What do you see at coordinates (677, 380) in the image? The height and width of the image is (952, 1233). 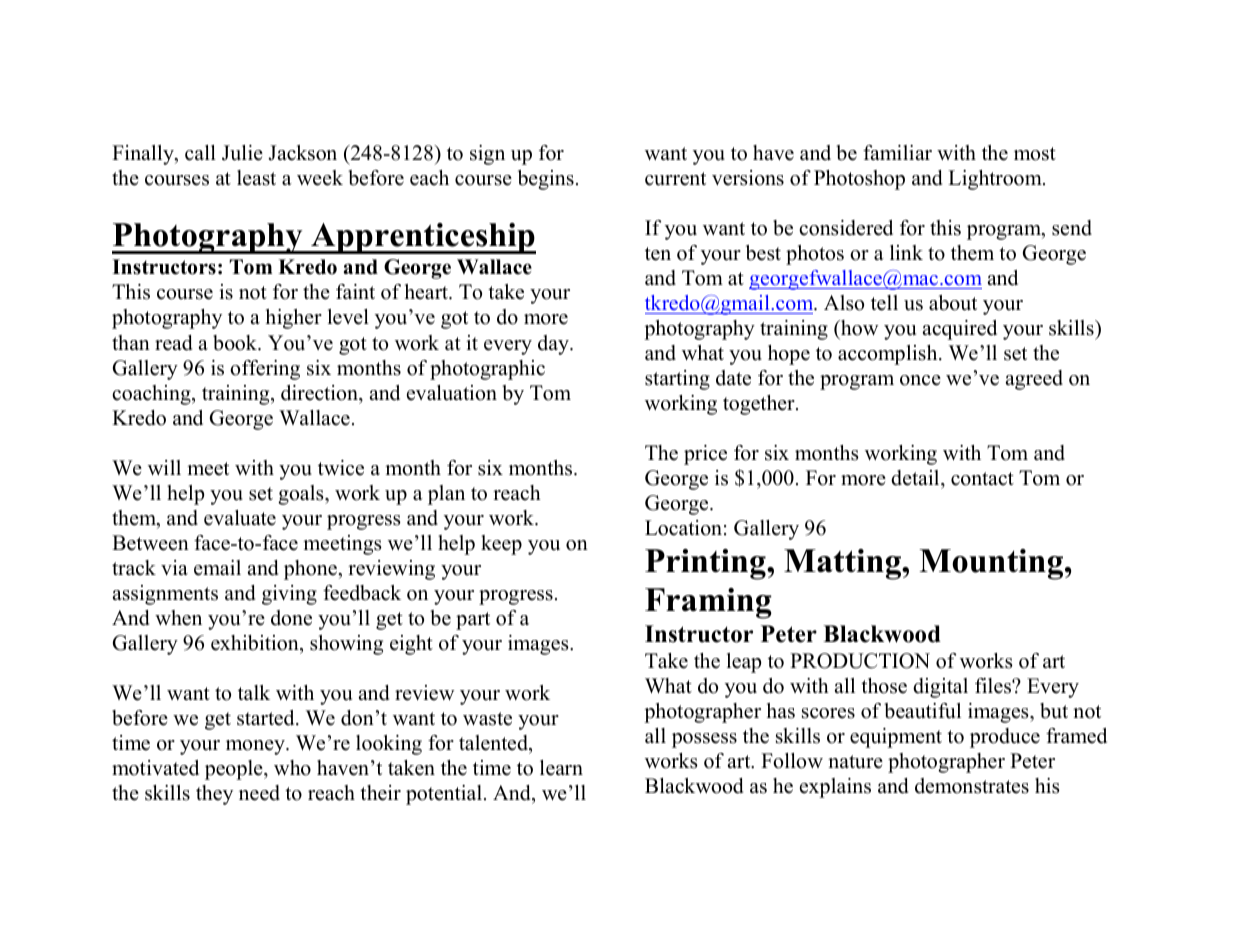 I see `starting` at bounding box center [677, 380].
